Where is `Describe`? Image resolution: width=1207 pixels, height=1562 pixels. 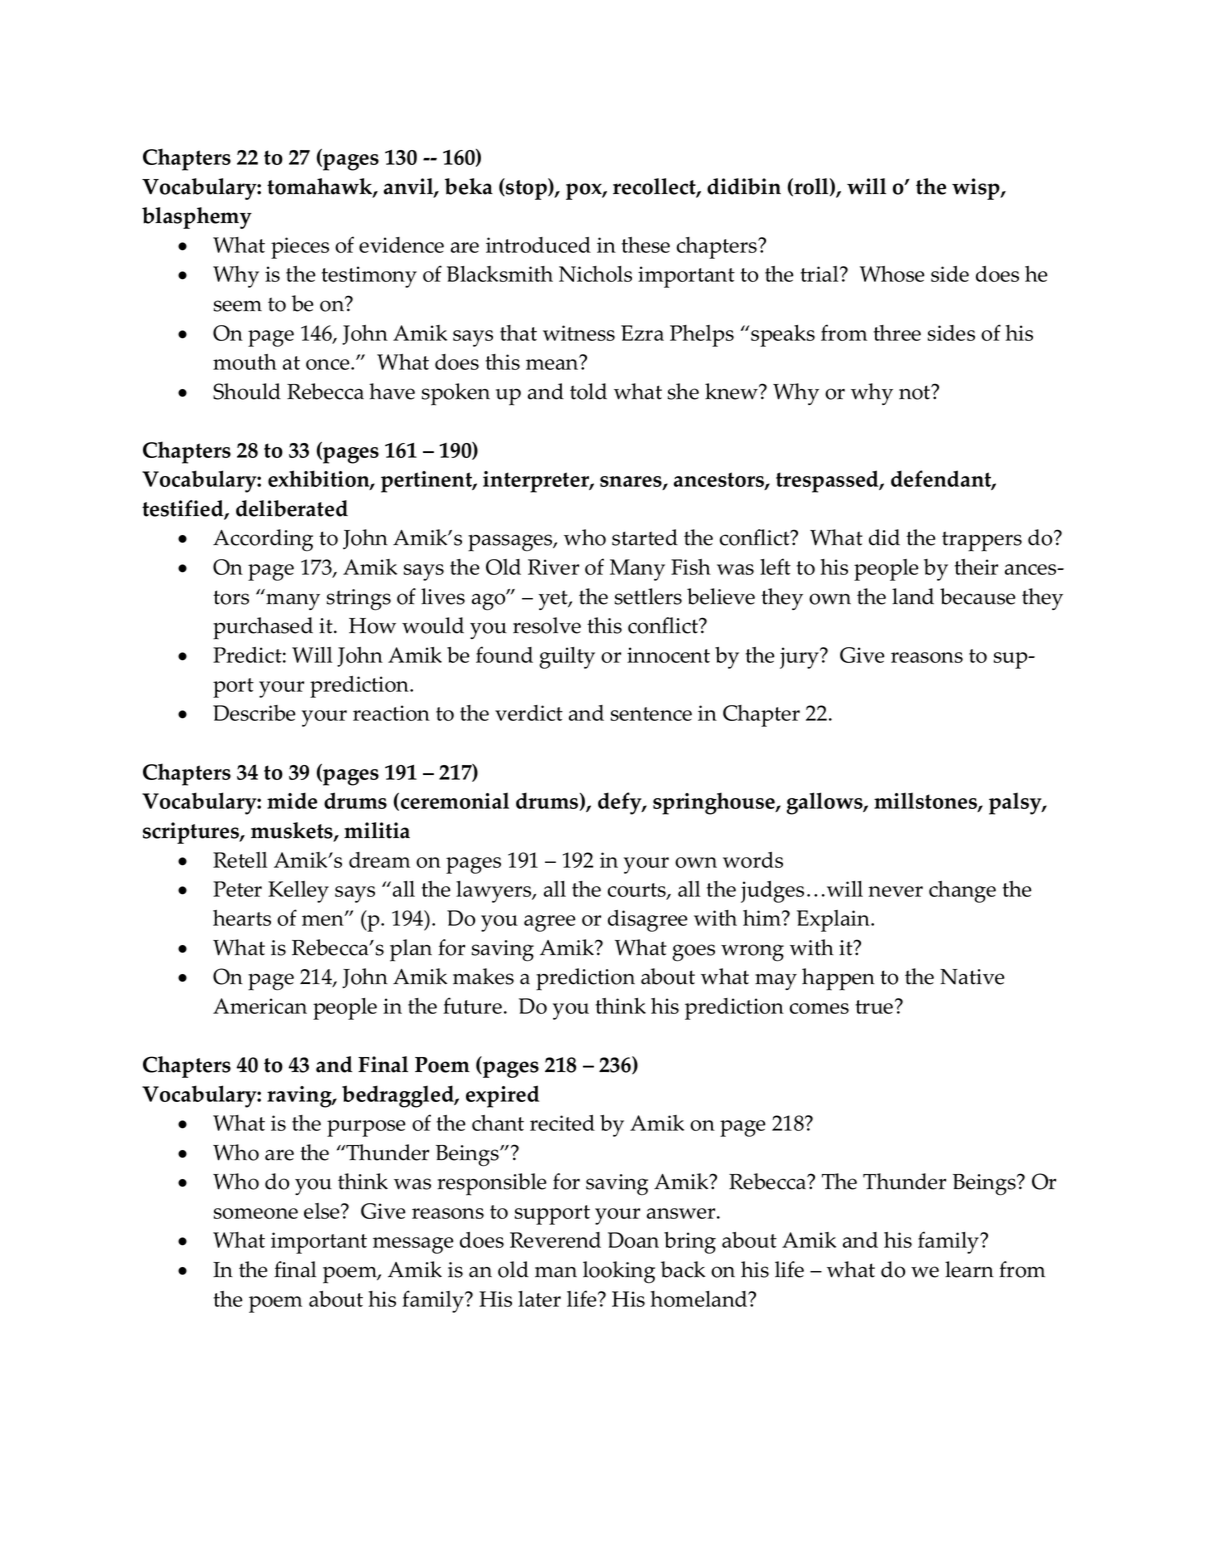 Describe is located at coordinates (254, 713).
